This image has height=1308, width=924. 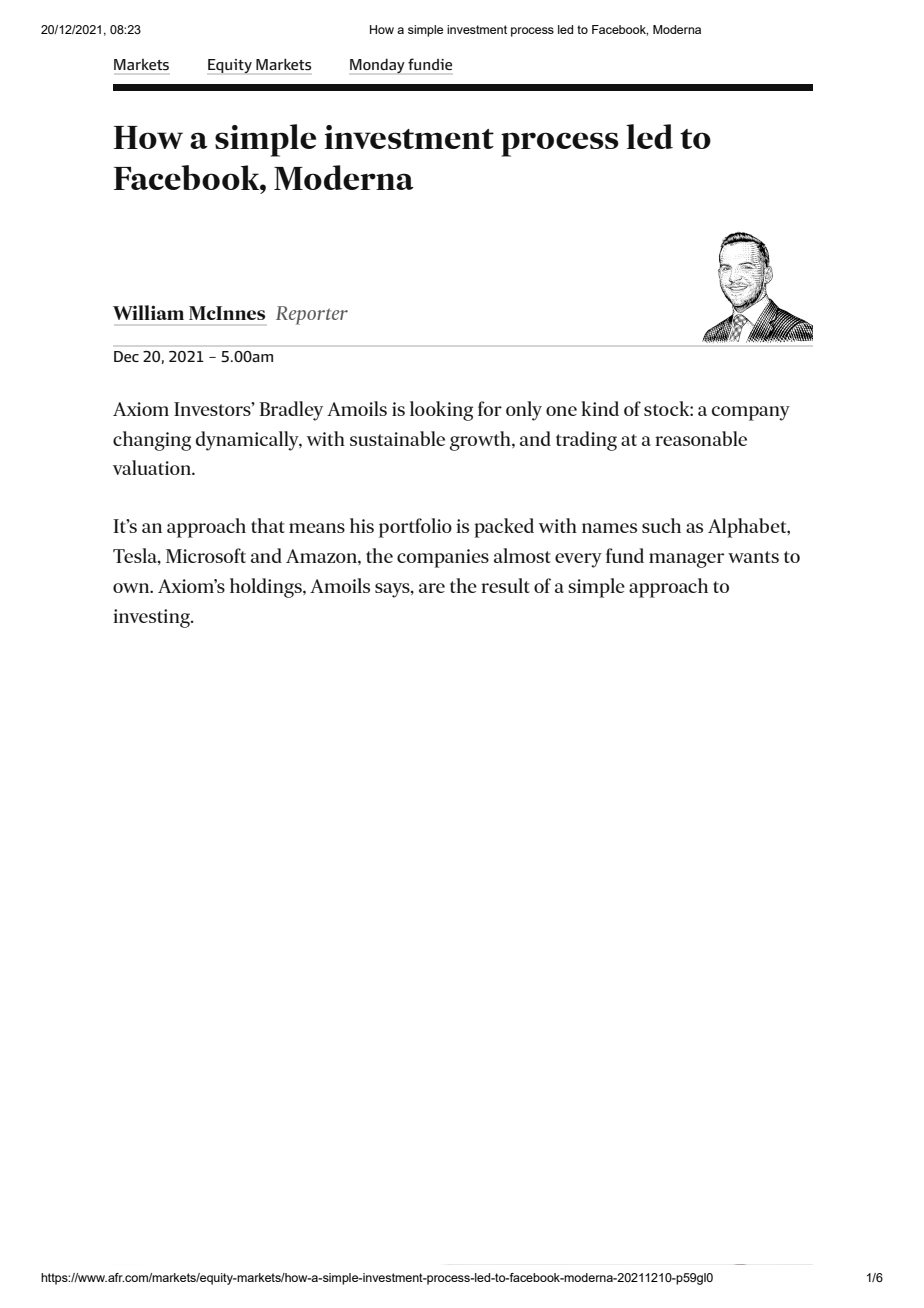 I want to click on Reporter, so click(x=312, y=315).
